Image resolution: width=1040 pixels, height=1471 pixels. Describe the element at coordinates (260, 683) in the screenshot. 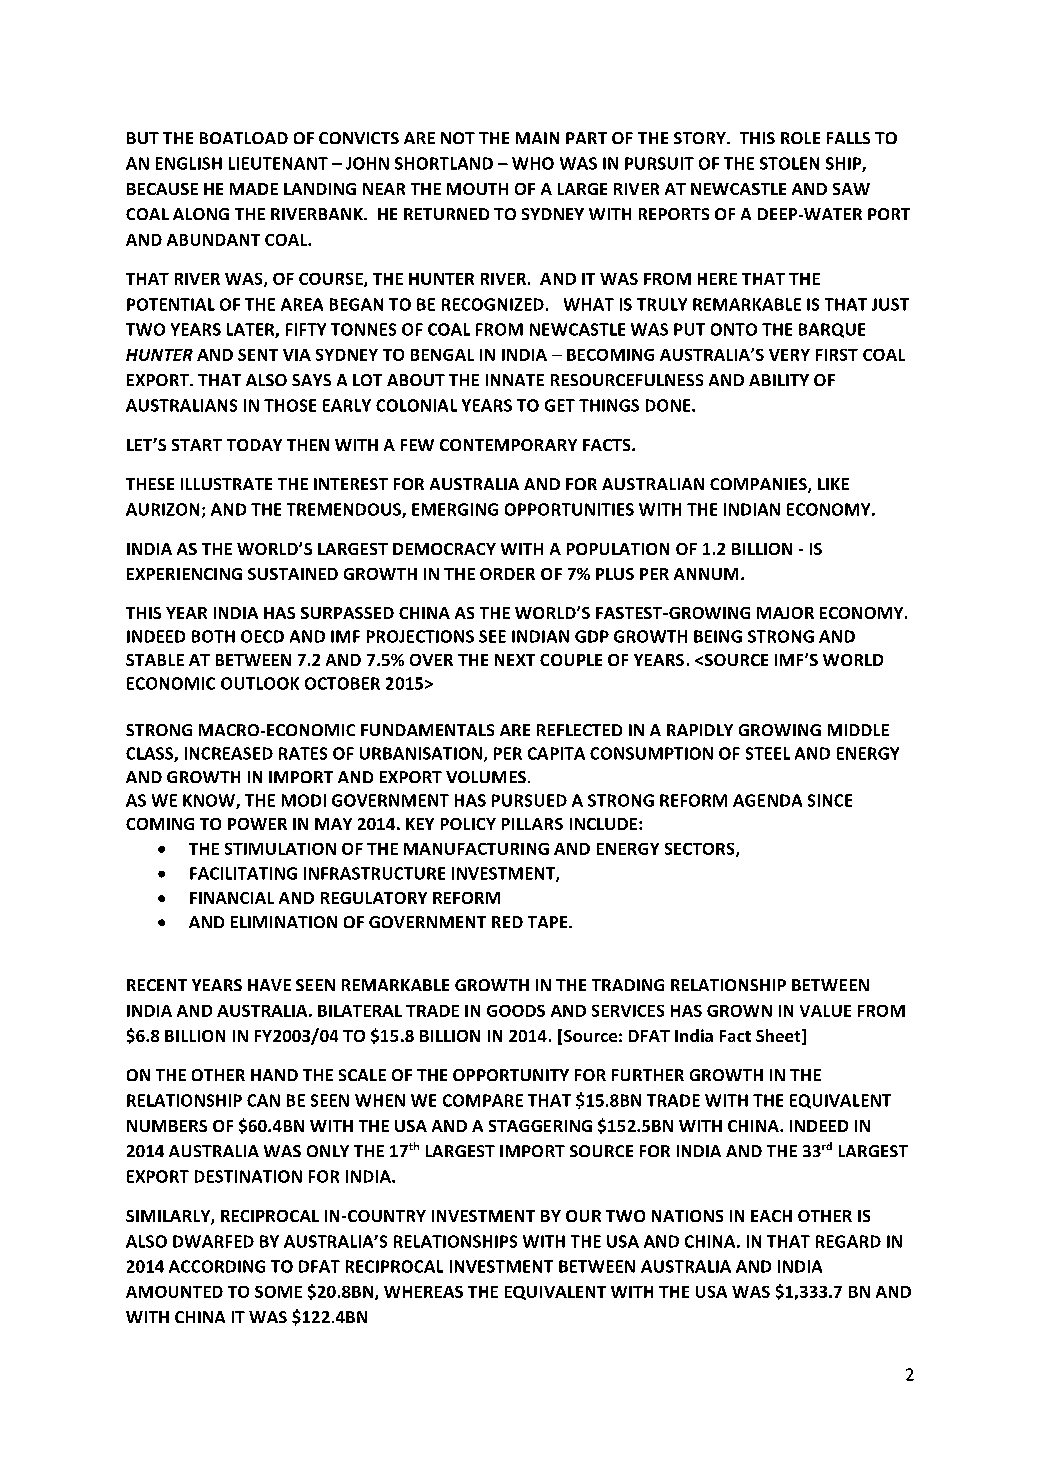

I see `OUTLOOK` at that location.
